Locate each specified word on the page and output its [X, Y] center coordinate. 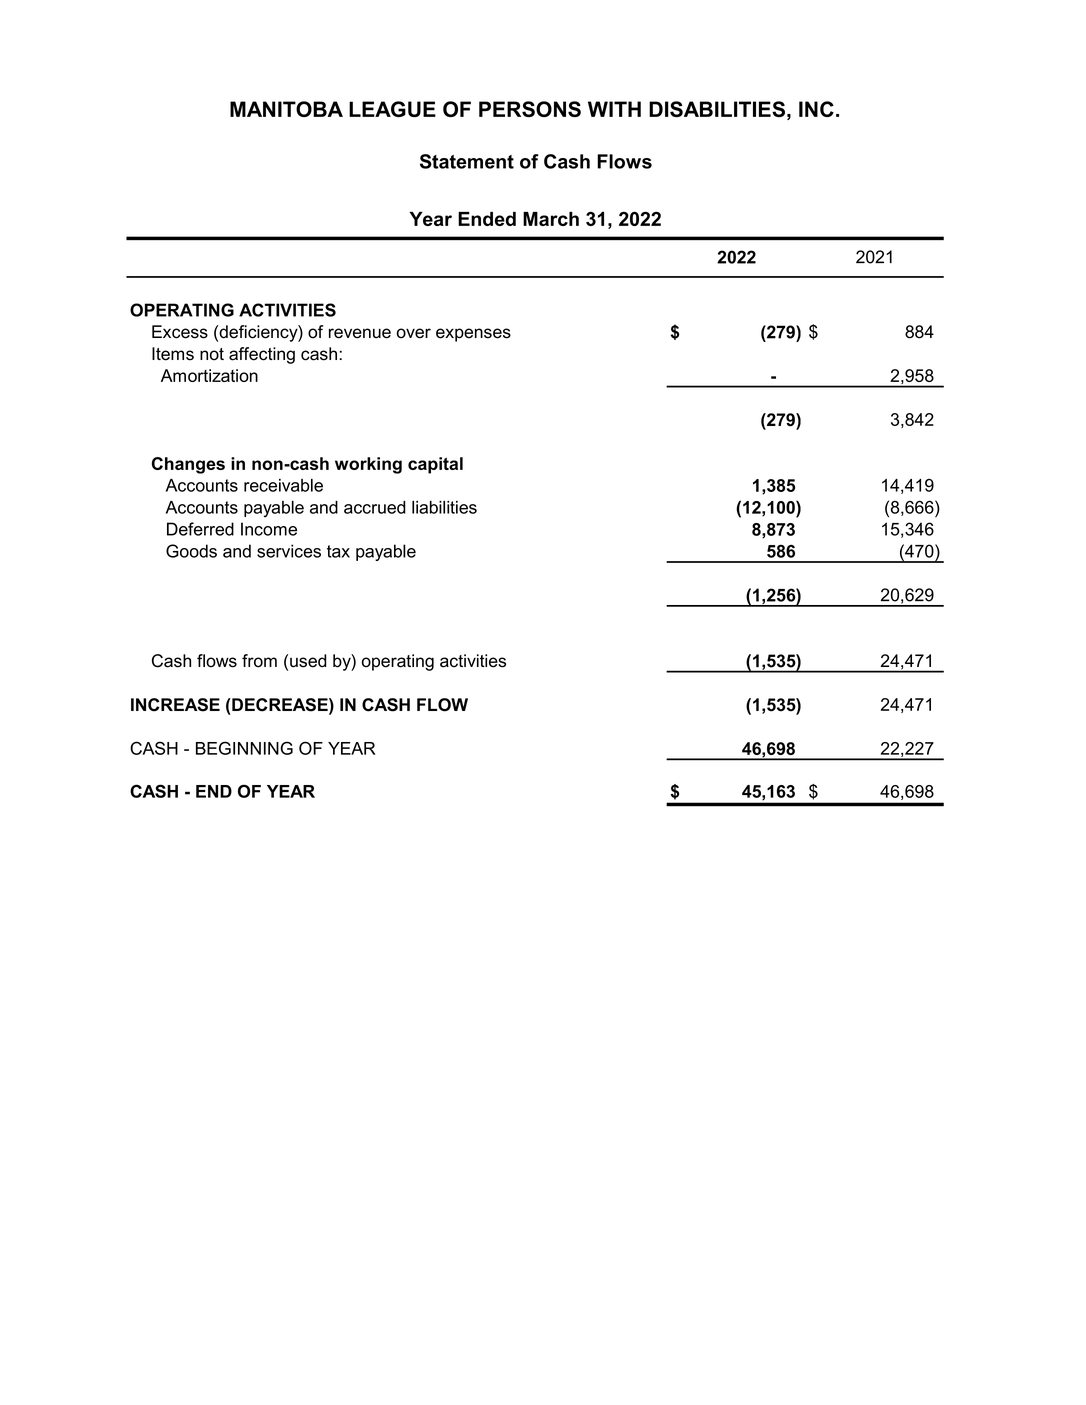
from [259, 661]
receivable [283, 485]
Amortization [209, 375]
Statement [467, 161]
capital [435, 465]
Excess [180, 332]
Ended [487, 219]
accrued [375, 507]
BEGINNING [244, 748]
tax [338, 551]
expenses [473, 335]
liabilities [444, 507]
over [414, 333]
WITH [614, 109]
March [551, 219]
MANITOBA [286, 109]
